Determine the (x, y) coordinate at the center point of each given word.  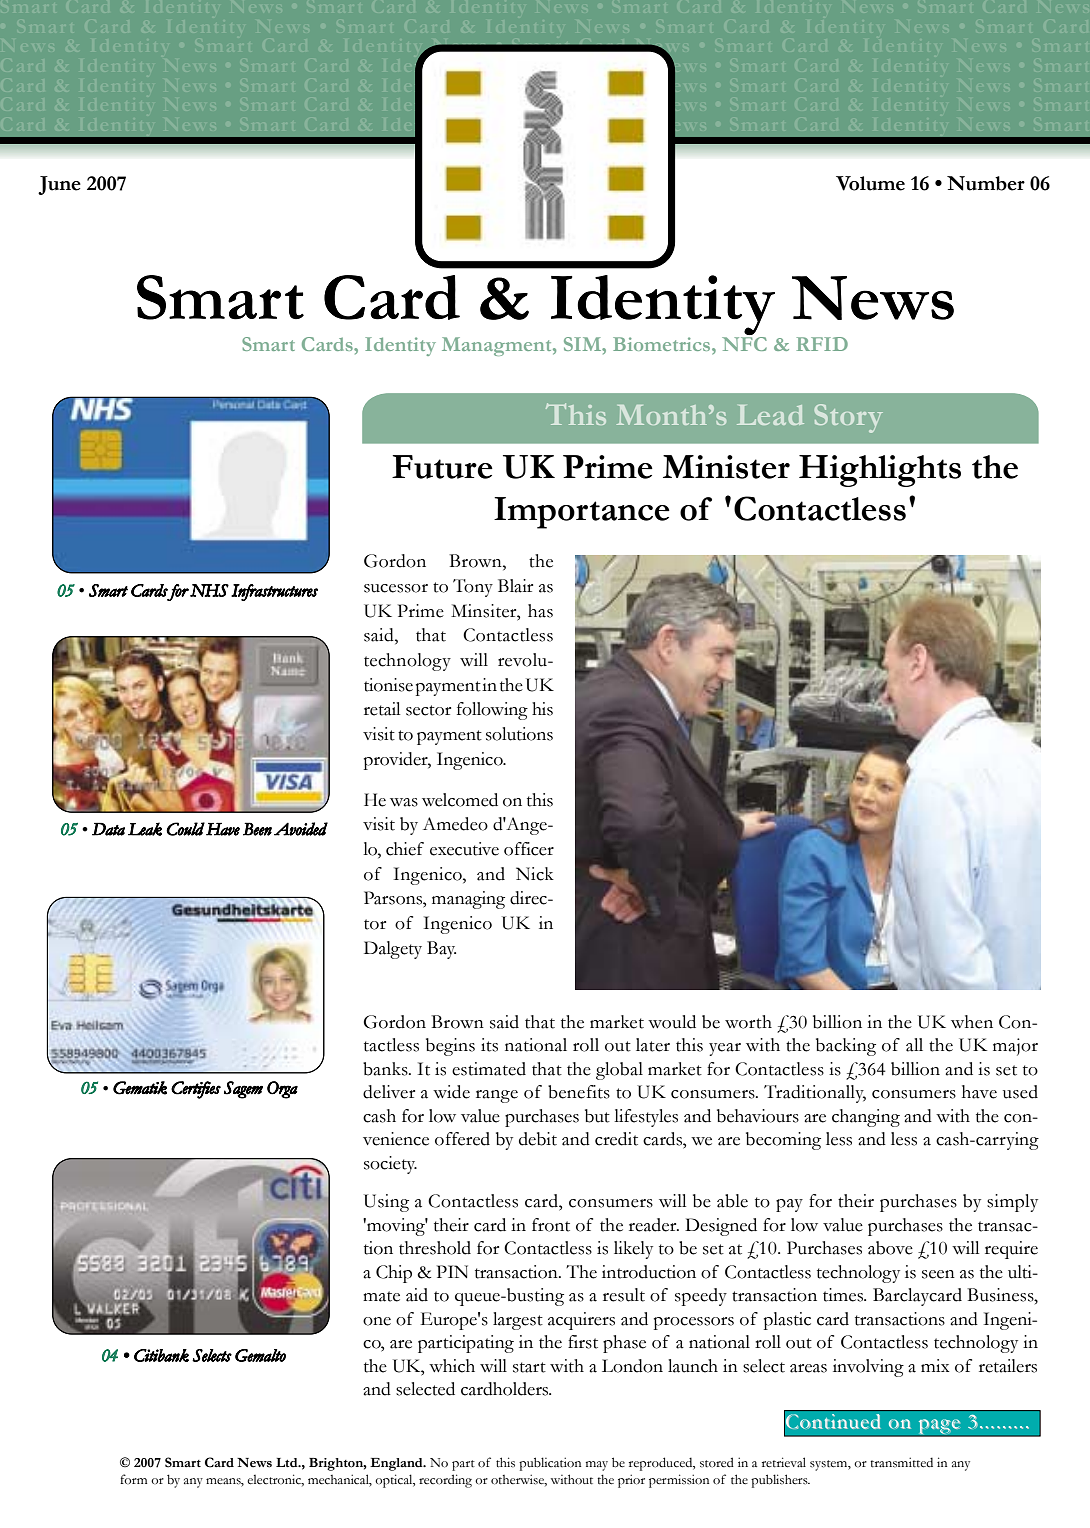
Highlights (880, 471)
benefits (579, 1092)
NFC (744, 344)
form (133, 1479)
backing (846, 1047)
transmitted (901, 1462)
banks (386, 1069)
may (597, 1466)
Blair (515, 586)
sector (428, 710)
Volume (870, 183)
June (59, 185)
